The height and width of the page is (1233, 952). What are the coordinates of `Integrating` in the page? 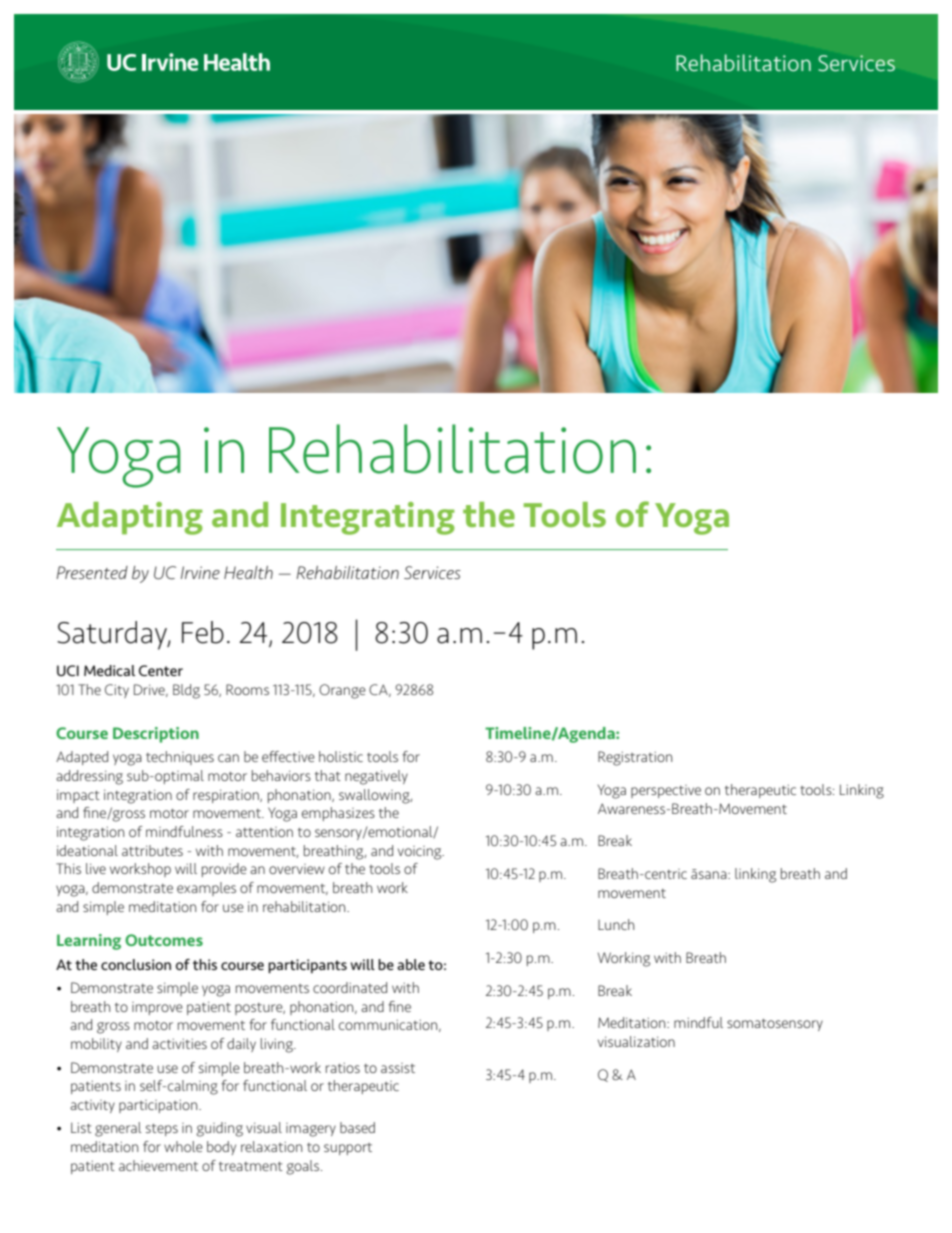 It's located at (368, 518).
